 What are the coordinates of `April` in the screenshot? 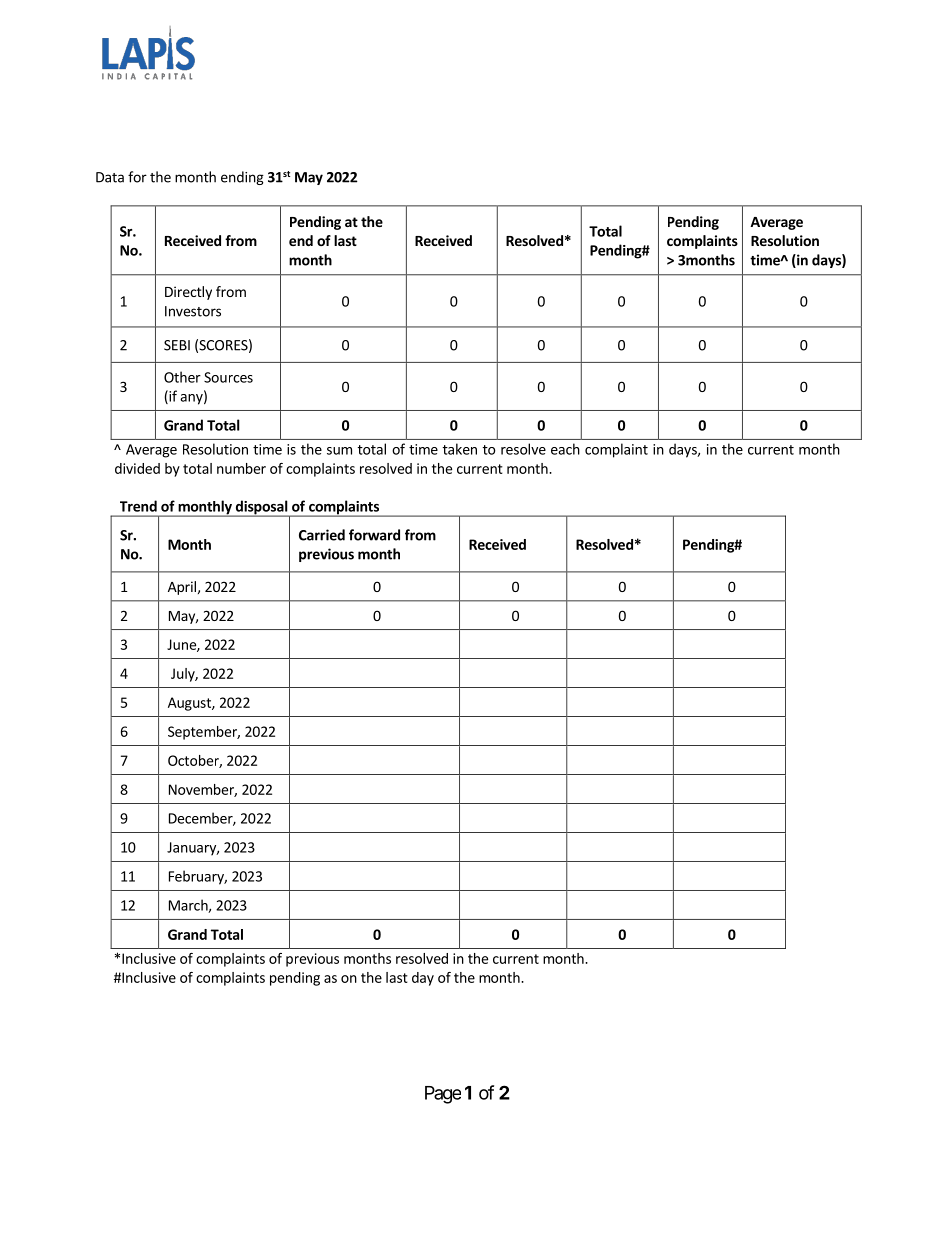 It's located at (182, 588).
